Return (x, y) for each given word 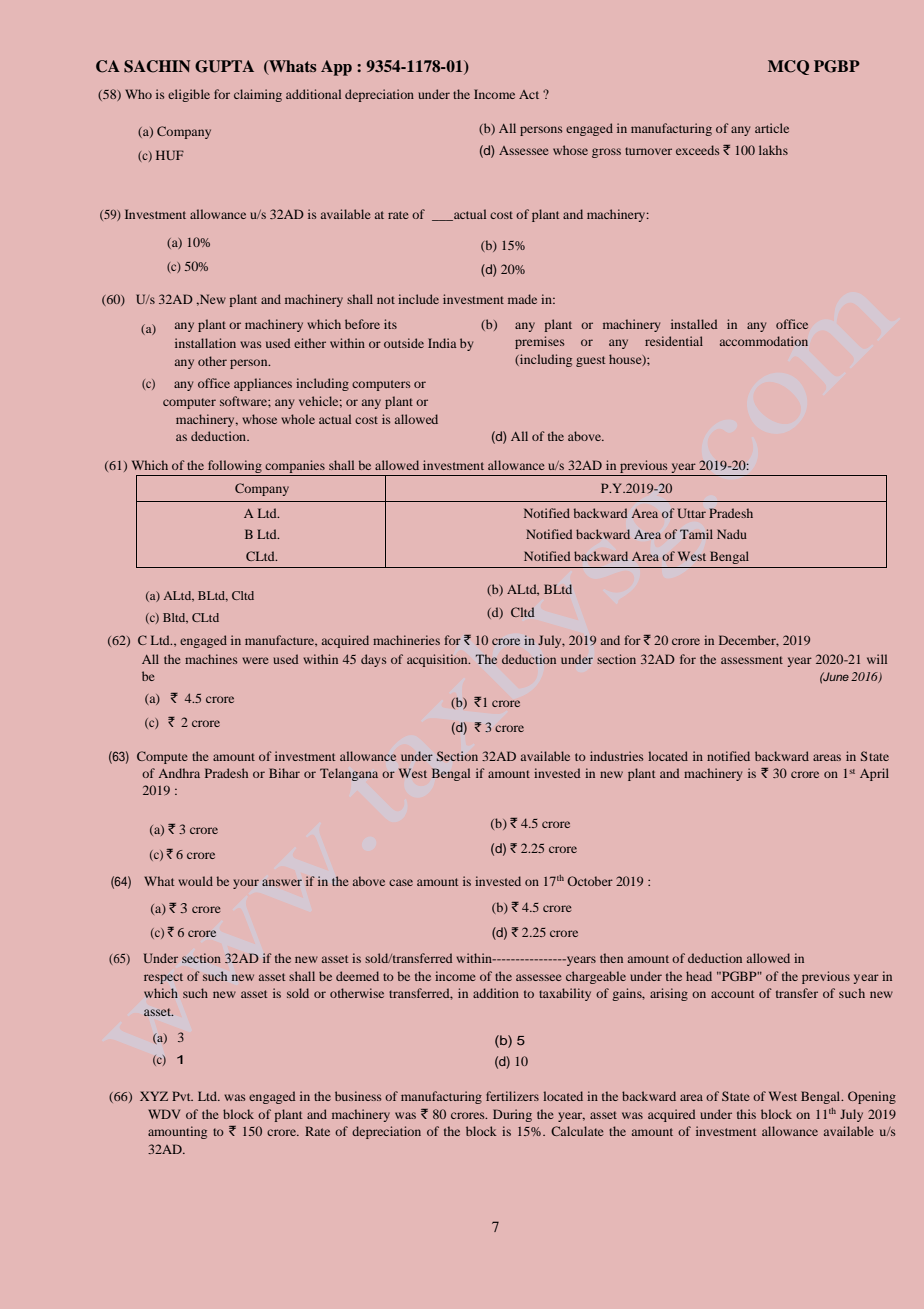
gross (606, 153)
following (235, 466)
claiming (258, 95)
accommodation (764, 341)
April (874, 774)
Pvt (182, 1096)
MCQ (788, 67)
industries (617, 756)
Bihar (284, 773)
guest (590, 361)
